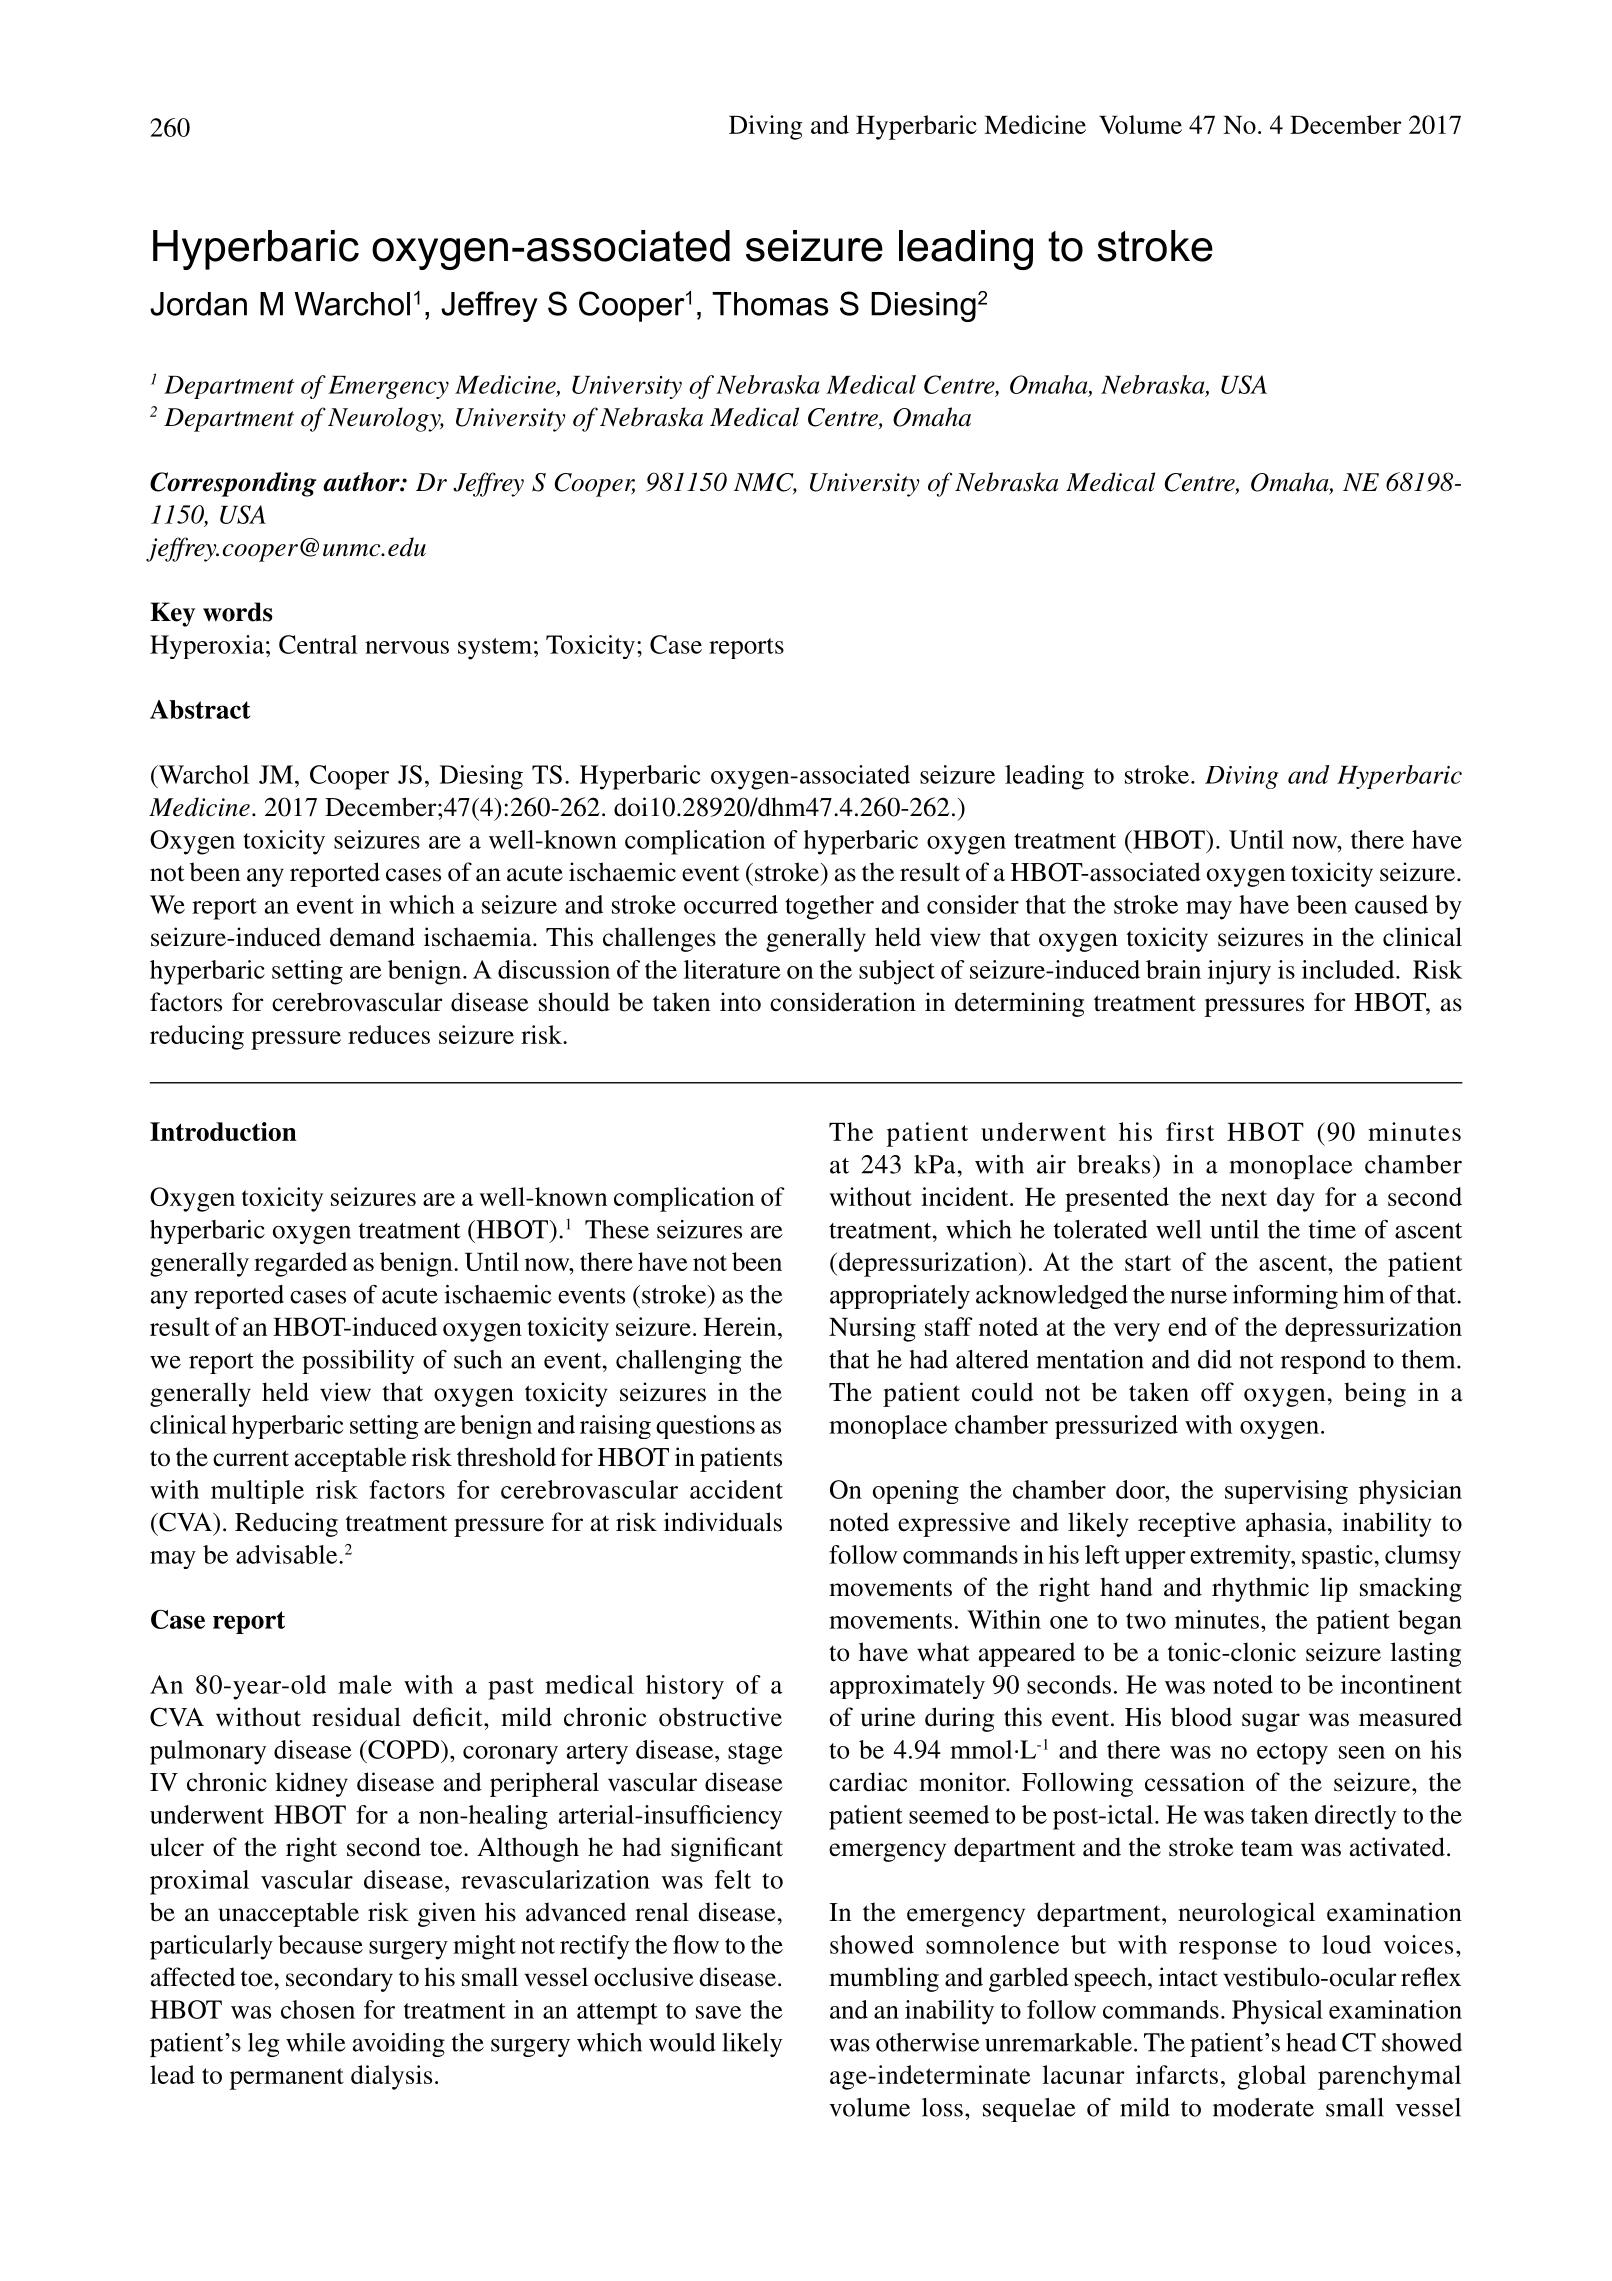 This document has height=2281, width=1612. What do you see at coordinates (372, 937) in the document?
I see `demand` at bounding box center [372, 937].
